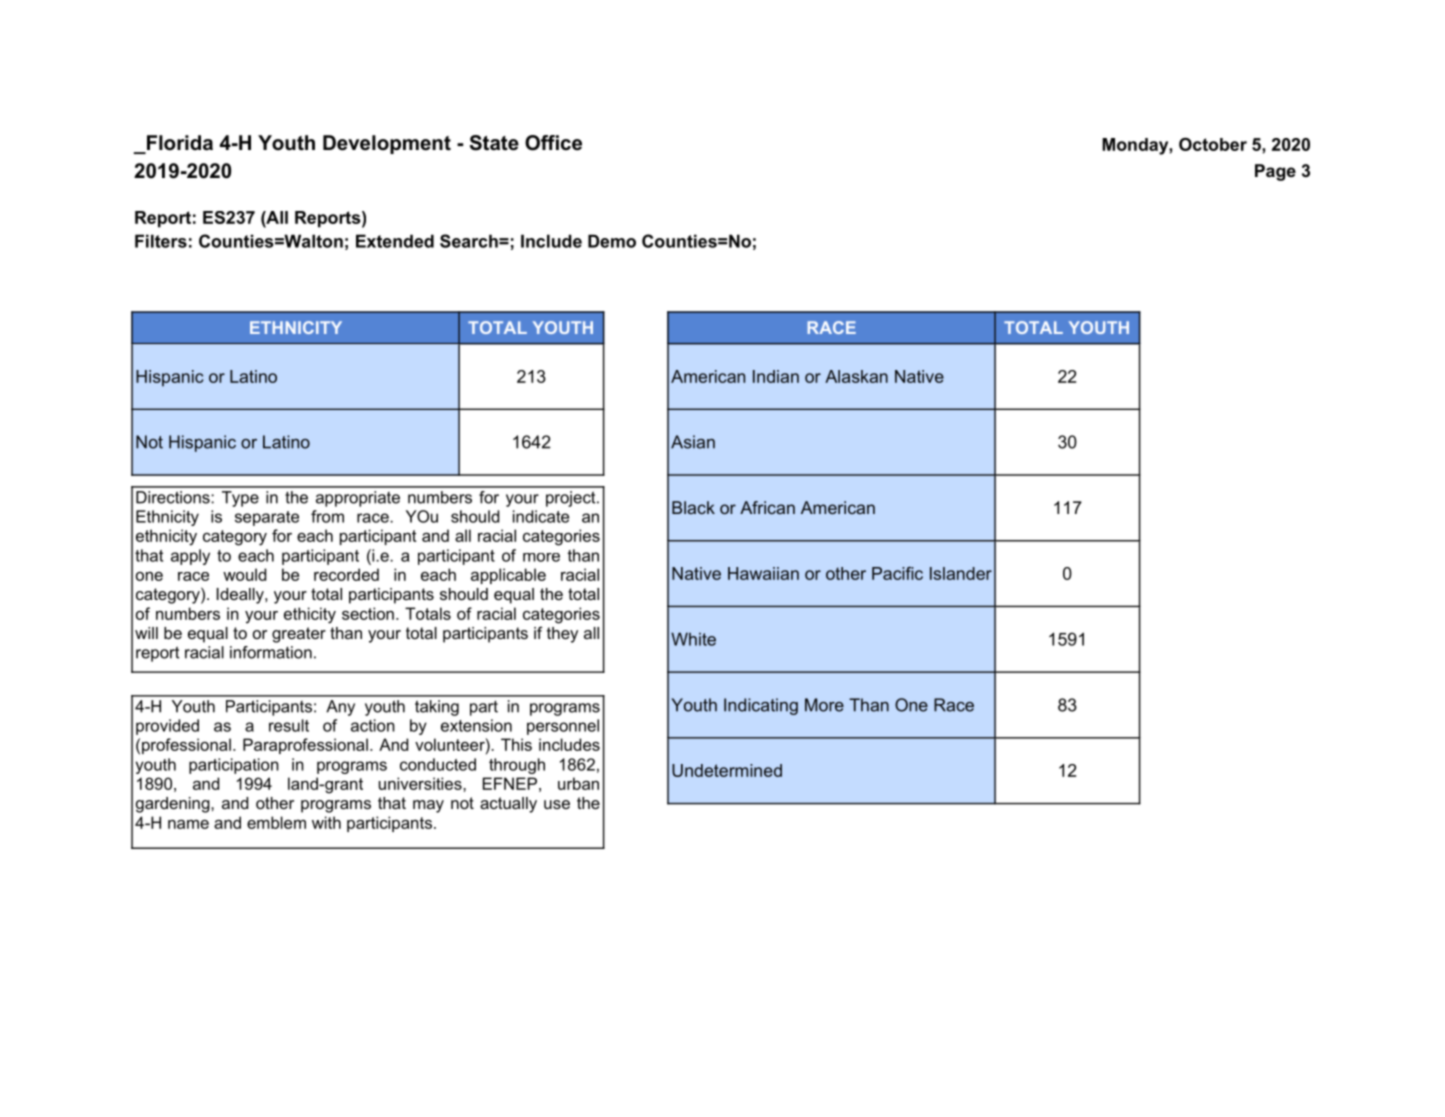 The width and height of the document is (1445, 1117). Describe the element at coordinates (1213, 144) in the document. I see `October` at that location.
